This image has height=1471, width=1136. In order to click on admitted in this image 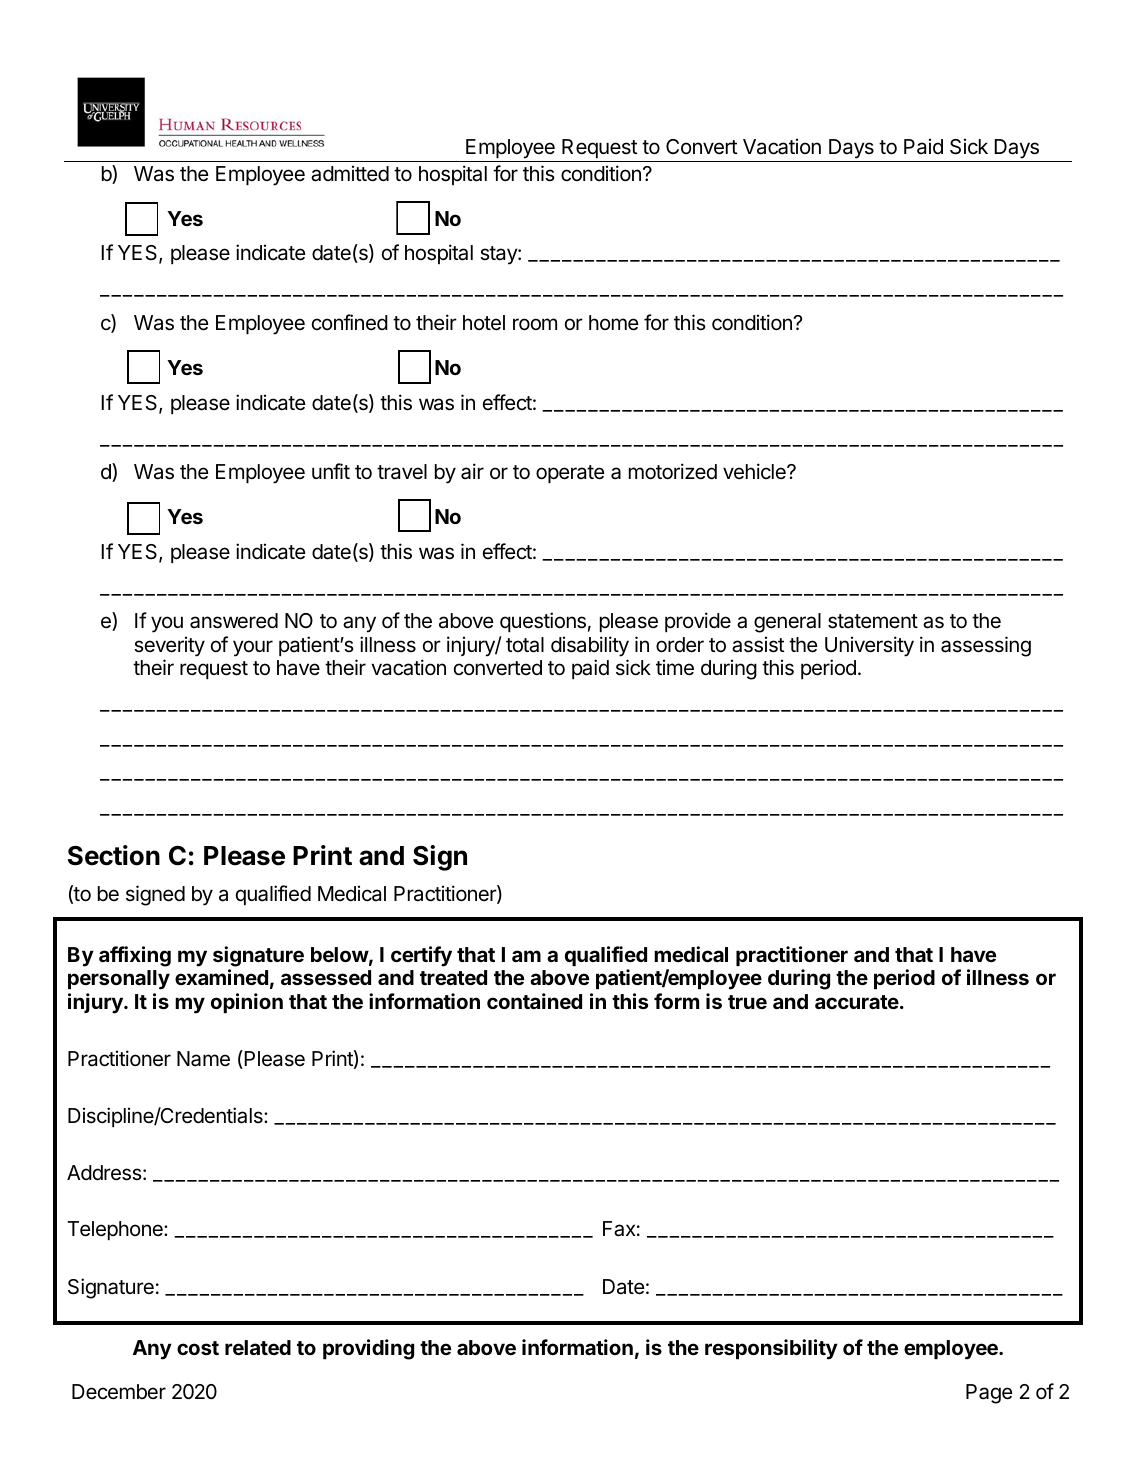, I will do `click(350, 173)`.
